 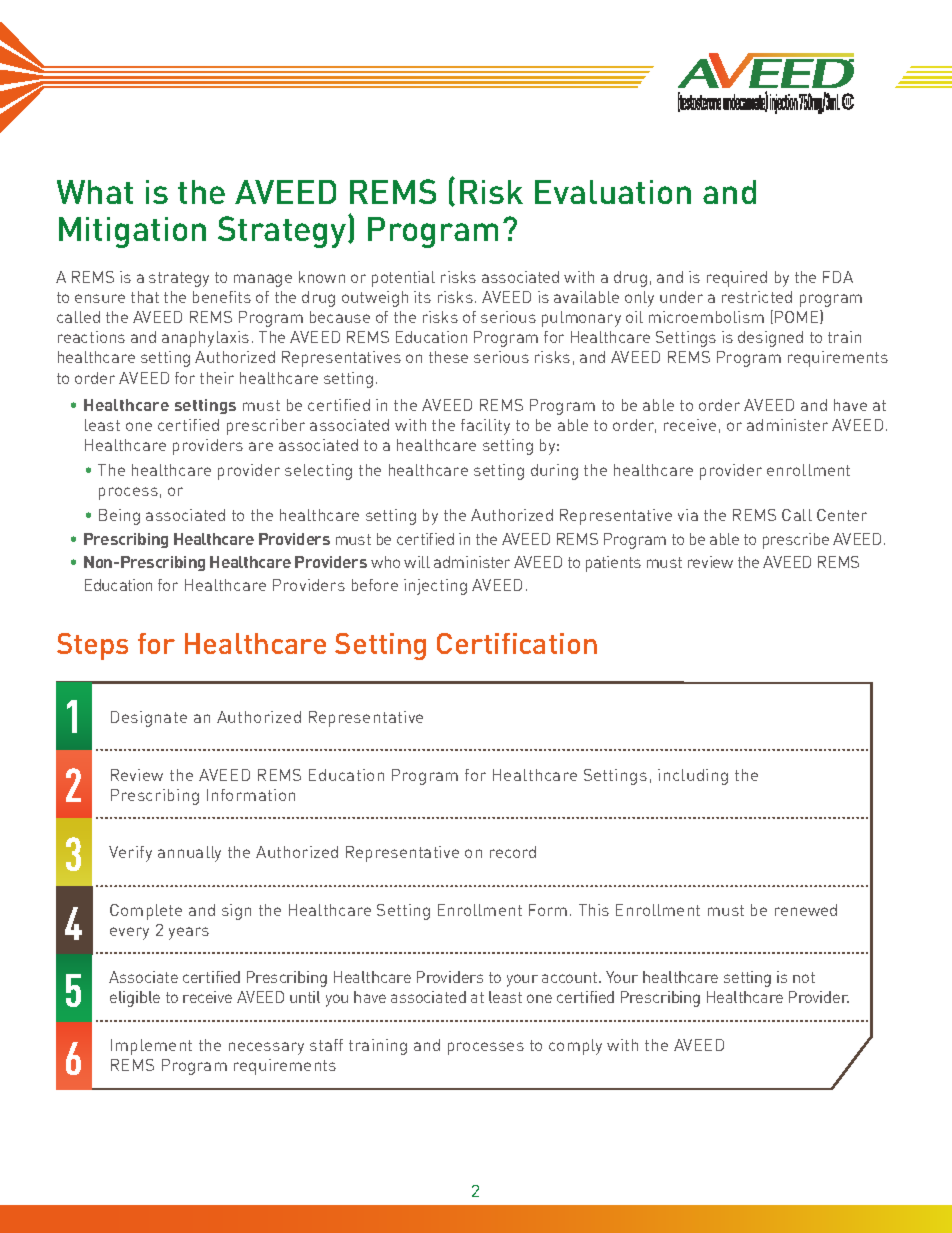 I want to click on Being, so click(x=119, y=517).
